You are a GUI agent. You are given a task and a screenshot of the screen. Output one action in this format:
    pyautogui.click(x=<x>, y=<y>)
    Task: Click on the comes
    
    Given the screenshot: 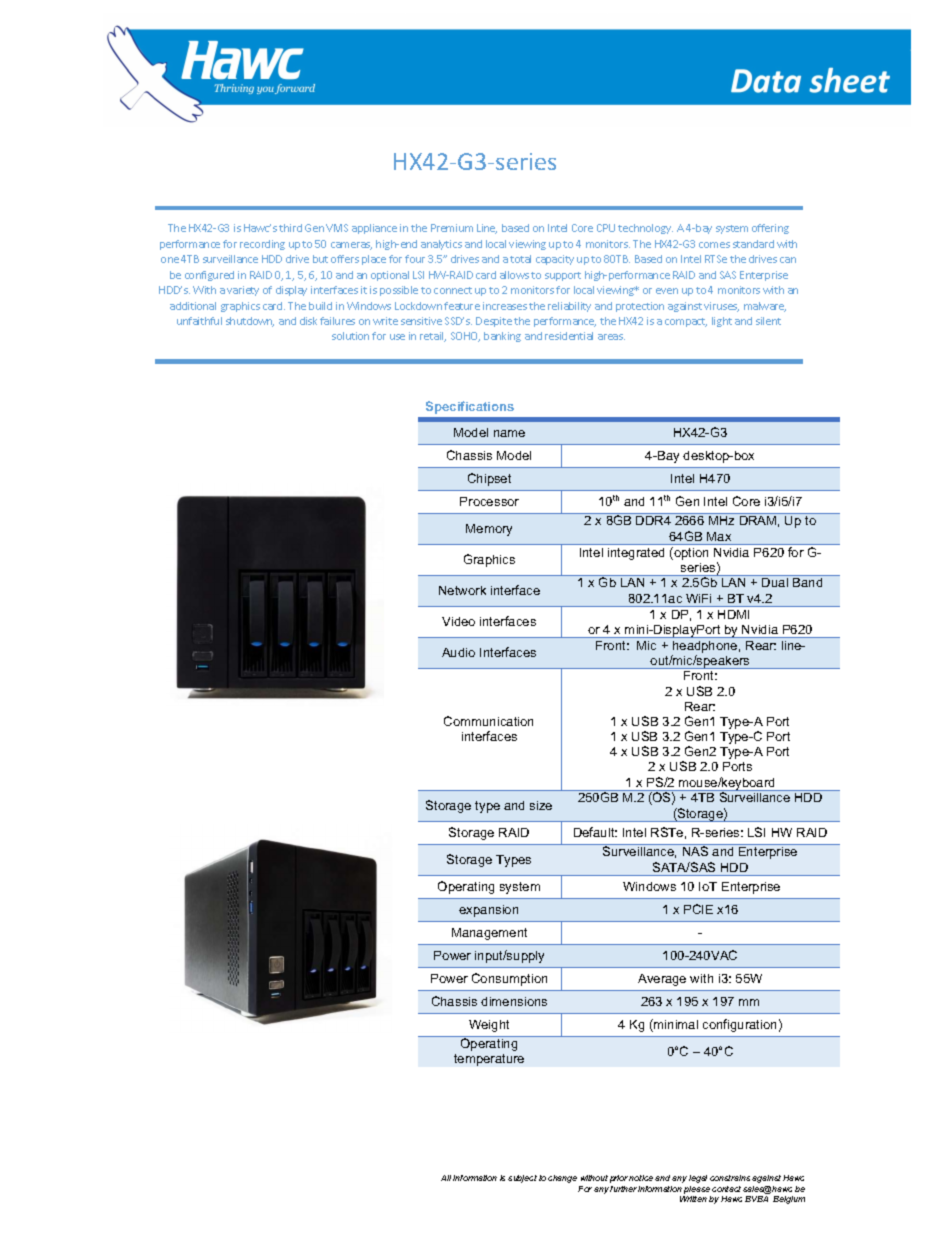 What is the action you would take?
    pyautogui.click(x=714, y=245)
